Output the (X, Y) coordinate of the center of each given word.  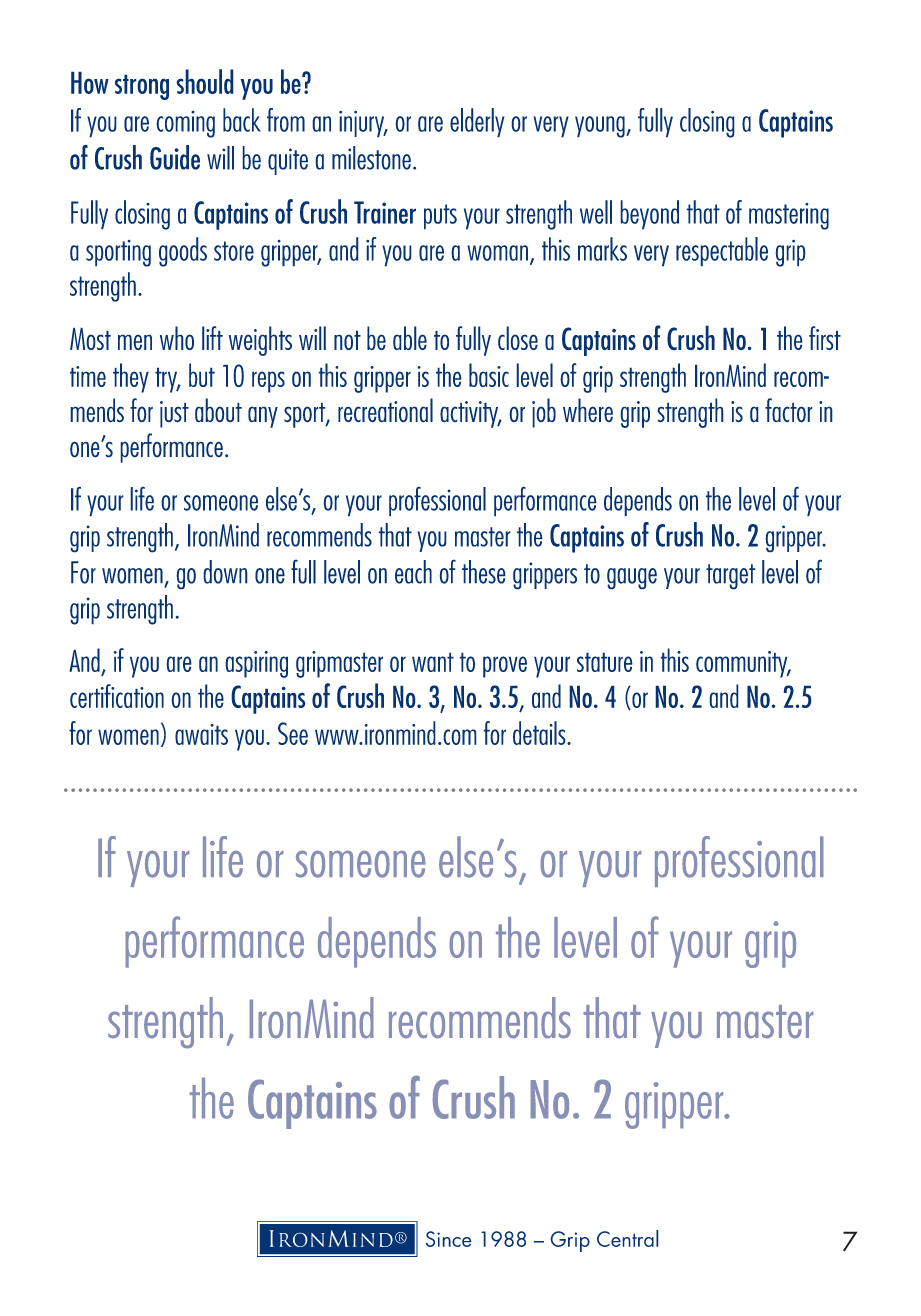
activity (470, 414)
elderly (477, 123)
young (601, 127)
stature (605, 662)
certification (117, 696)
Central (628, 1238)
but (202, 375)
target (731, 577)
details (540, 733)
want (433, 662)
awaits (201, 734)
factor (789, 410)
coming (185, 124)
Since (449, 1239)
